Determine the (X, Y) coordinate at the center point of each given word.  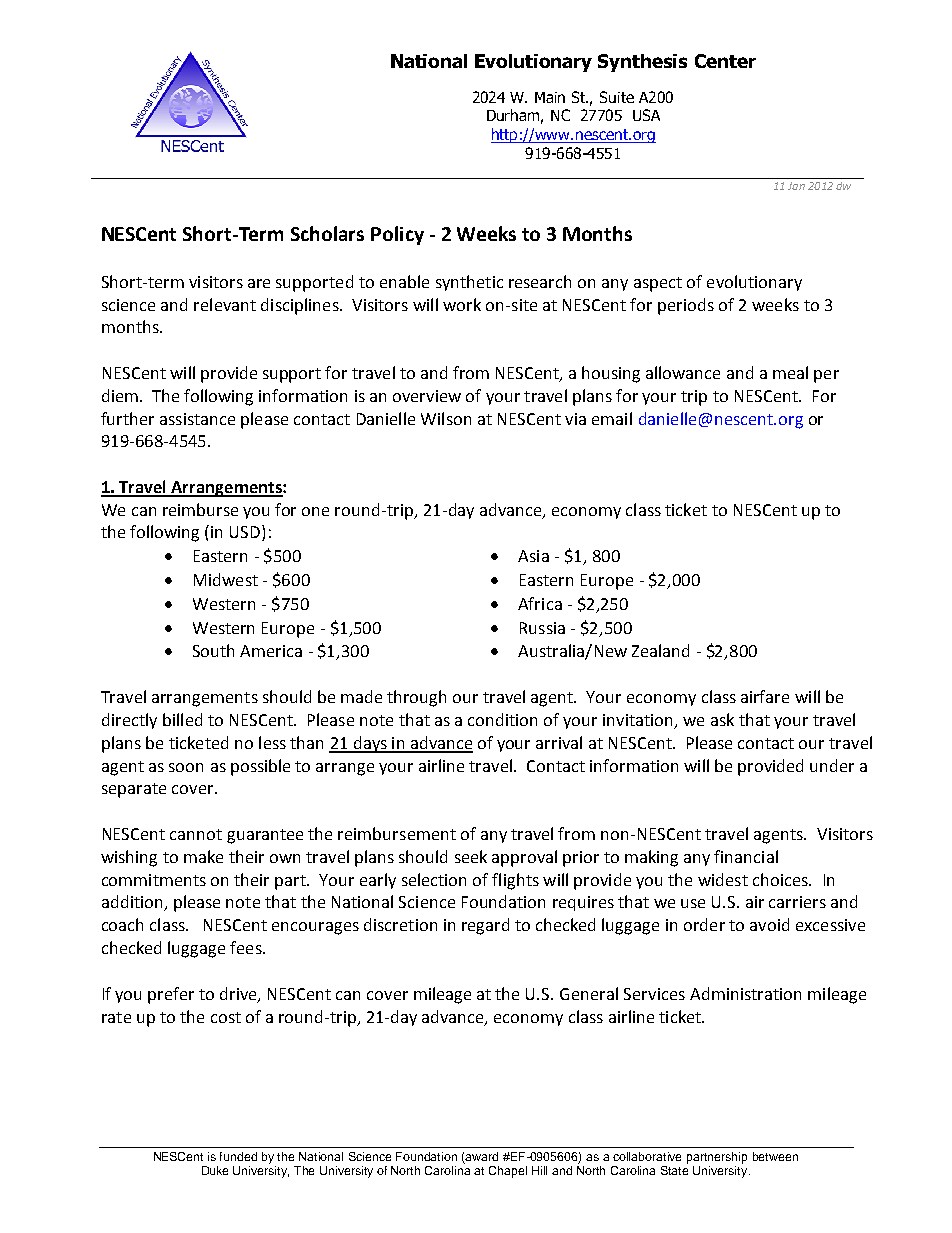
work (462, 304)
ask (722, 719)
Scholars (327, 233)
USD (245, 532)
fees (247, 947)
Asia (533, 556)
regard (485, 926)
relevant (225, 304)
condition (502, 719)
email (612, 418)
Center (725, 61)
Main (550, 97)
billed (182, 719)
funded (238, 1156)
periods (686, 306)
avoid (769, 924)
